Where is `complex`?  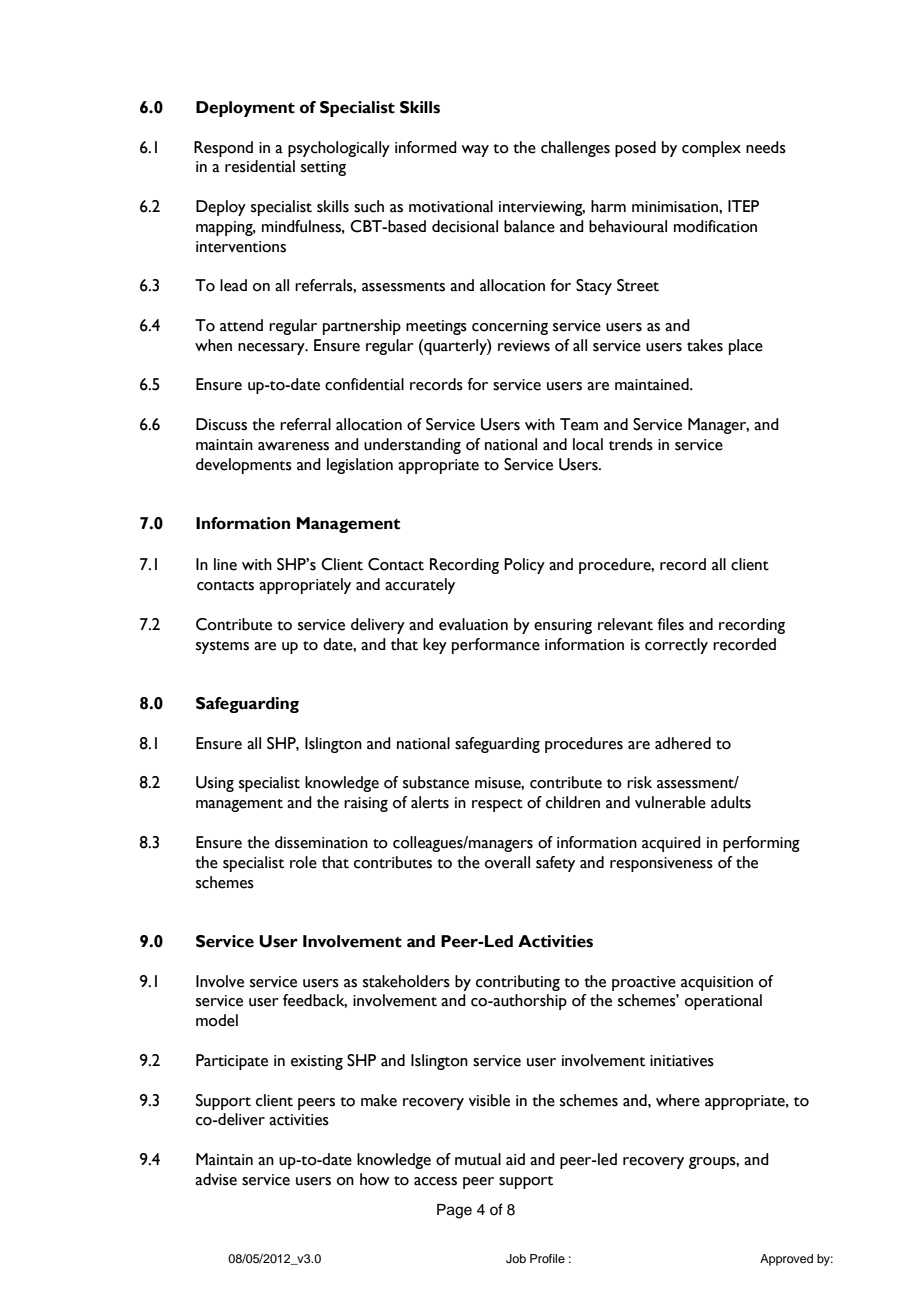
complex is located at coordinates (711, 149).
